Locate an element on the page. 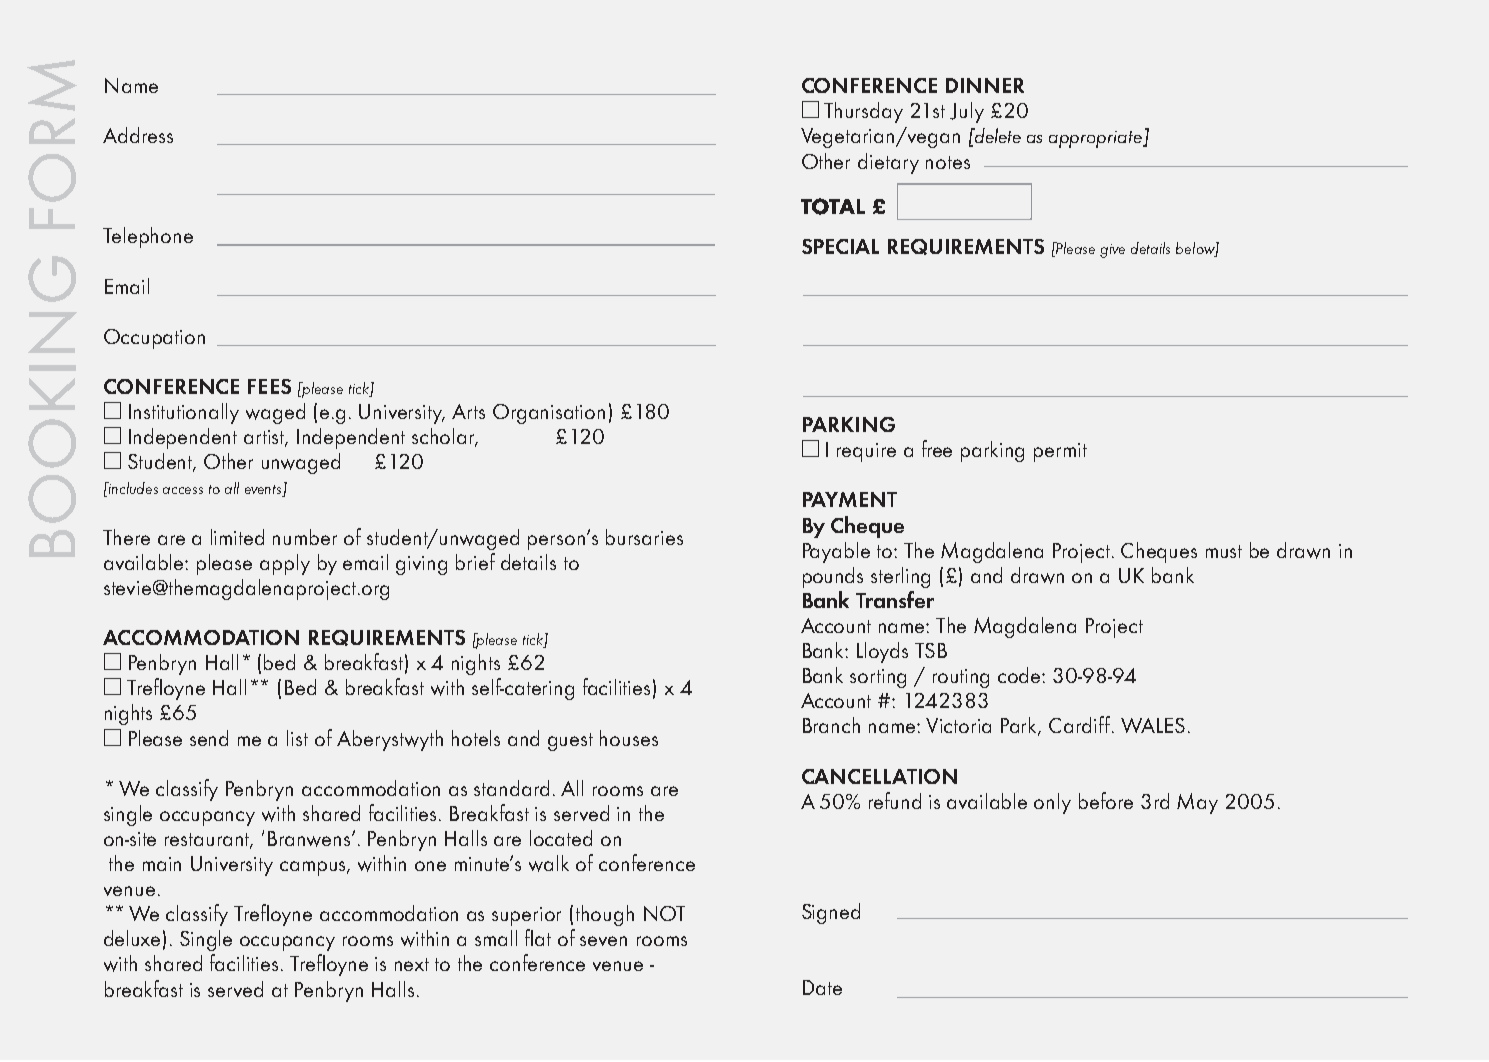  seven is located at coordinates (603, 941).
